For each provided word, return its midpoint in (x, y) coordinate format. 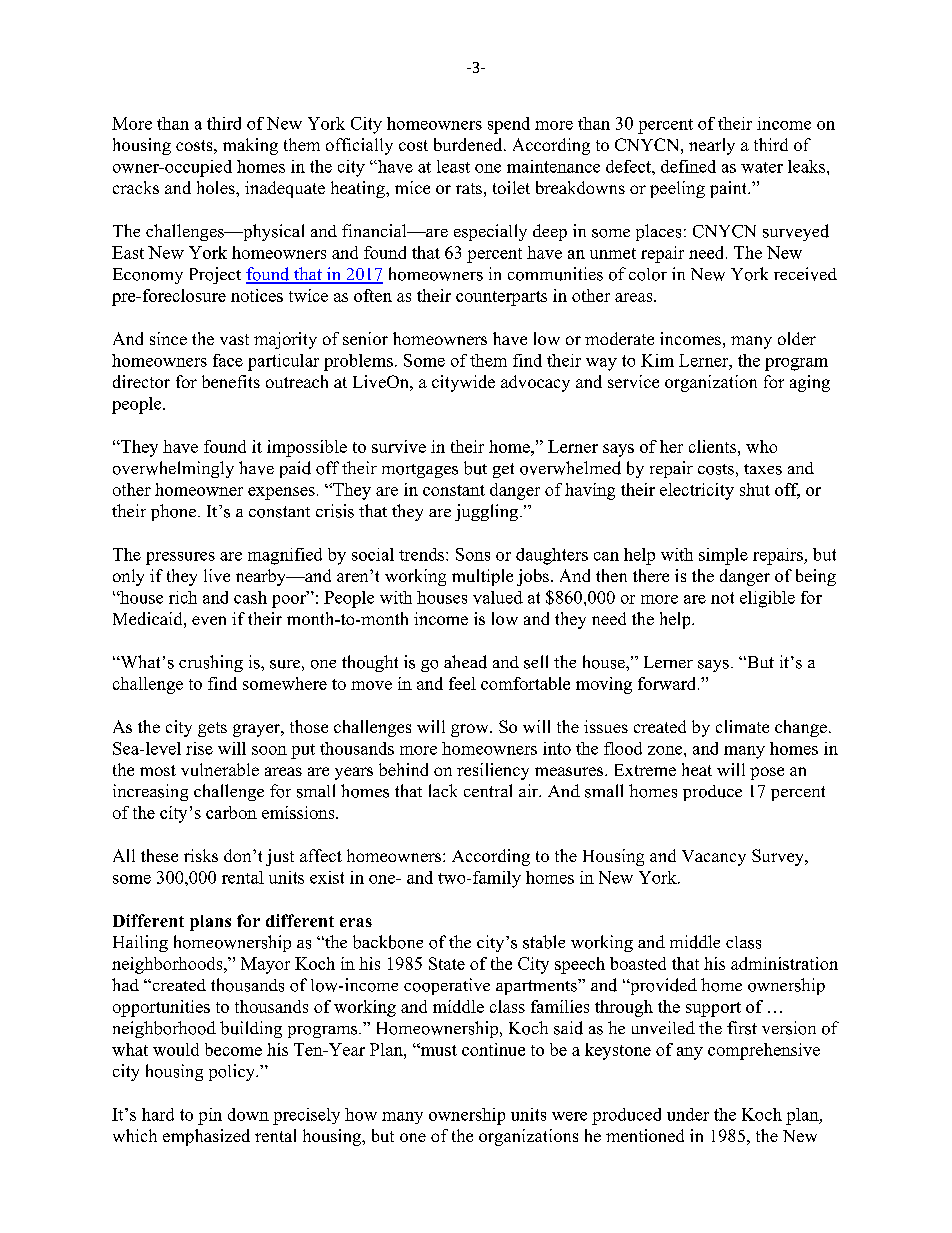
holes (217, 187)
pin (210, 1116)
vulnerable (220, 769)
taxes (763, 469)
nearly (712, 146)
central (488, 790)
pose (767, 773)
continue (493, 1049)
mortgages (420, 471)
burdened (469, 144)
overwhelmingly (173, 469)
